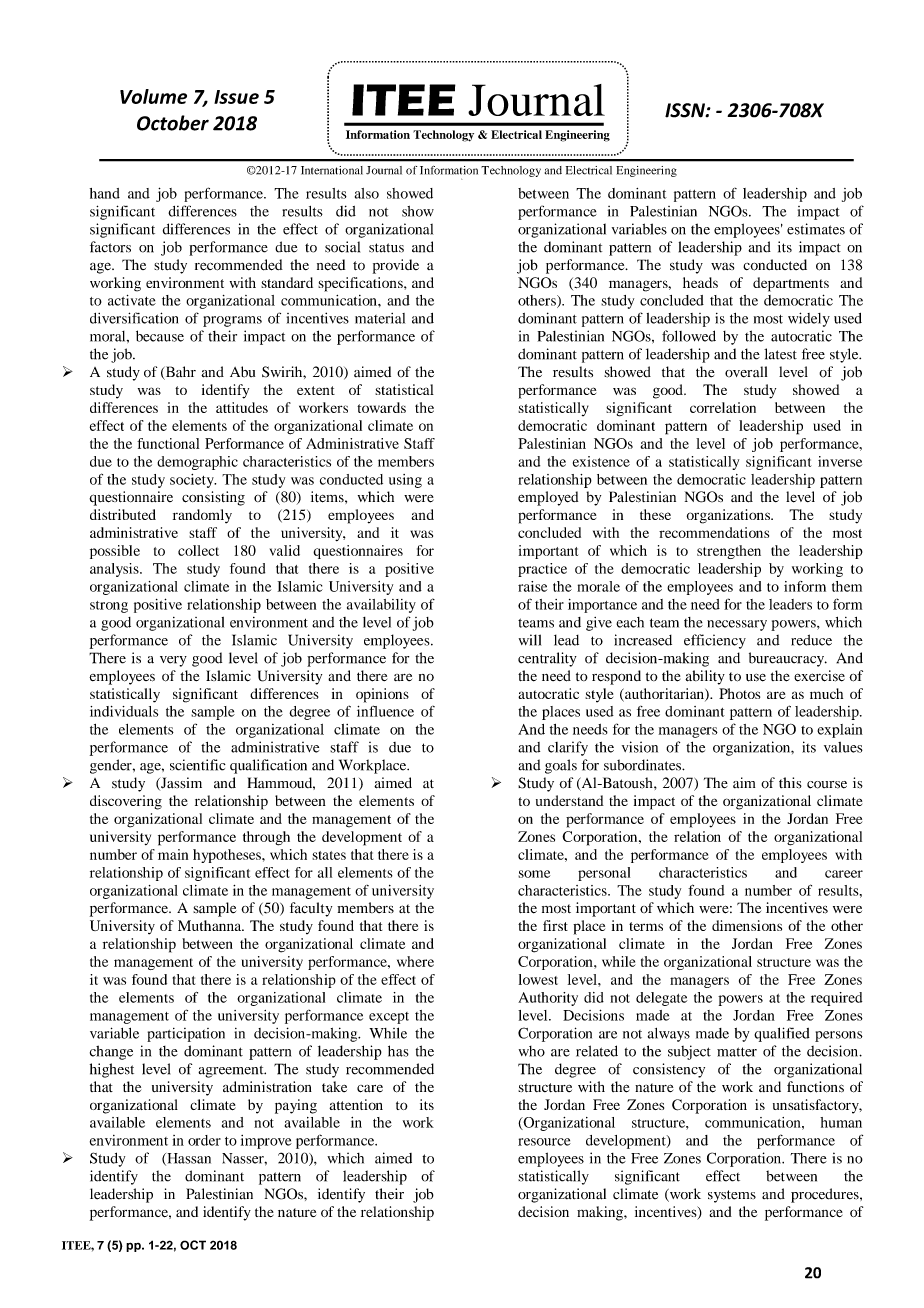  What do you see at coordinates (204, 1140) in the screenshot?
I see `order` at bounding box center [204, 1140].
